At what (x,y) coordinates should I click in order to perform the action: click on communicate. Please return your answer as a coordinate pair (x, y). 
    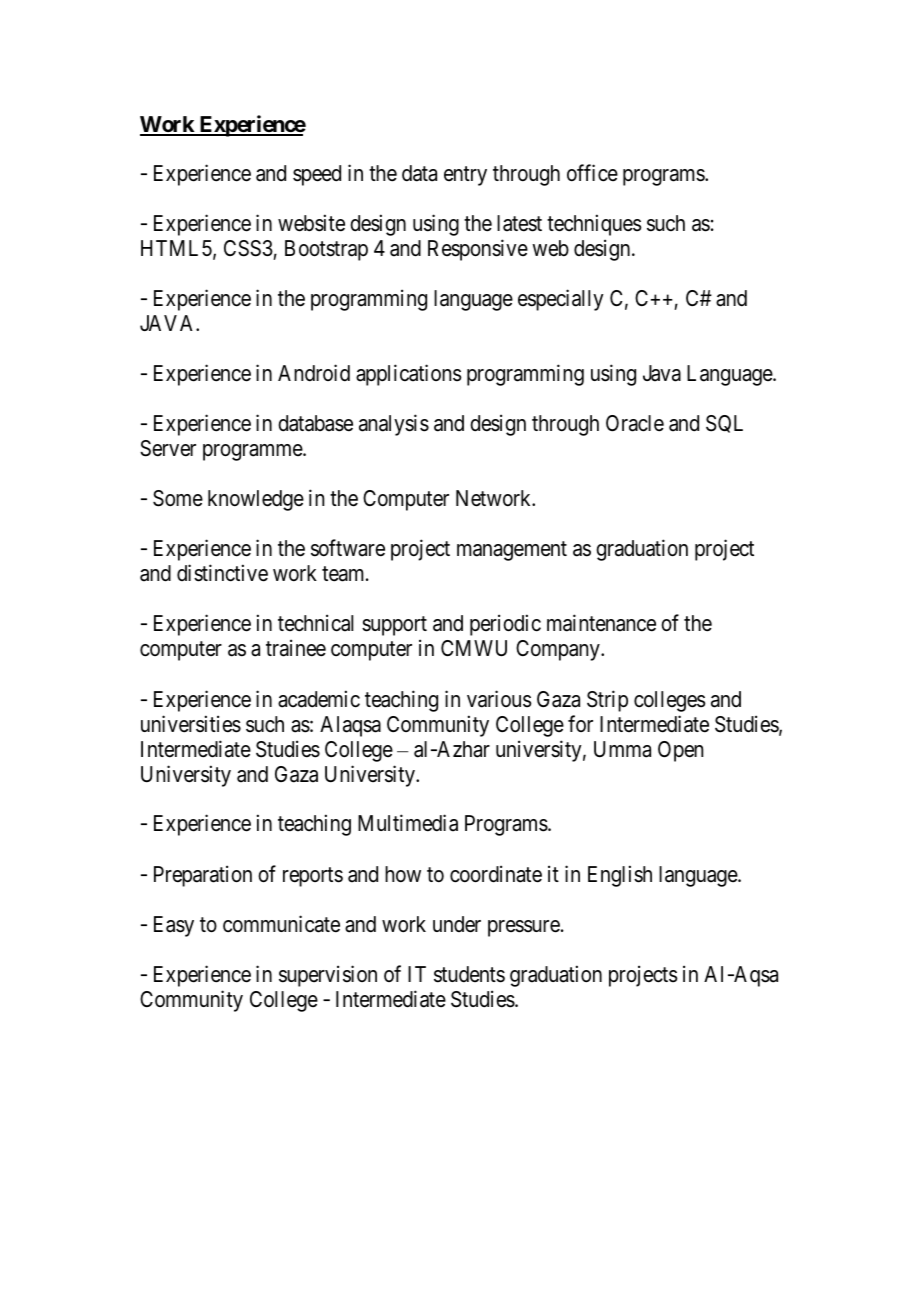
    Looking at the image, I should click on (281, 924).
